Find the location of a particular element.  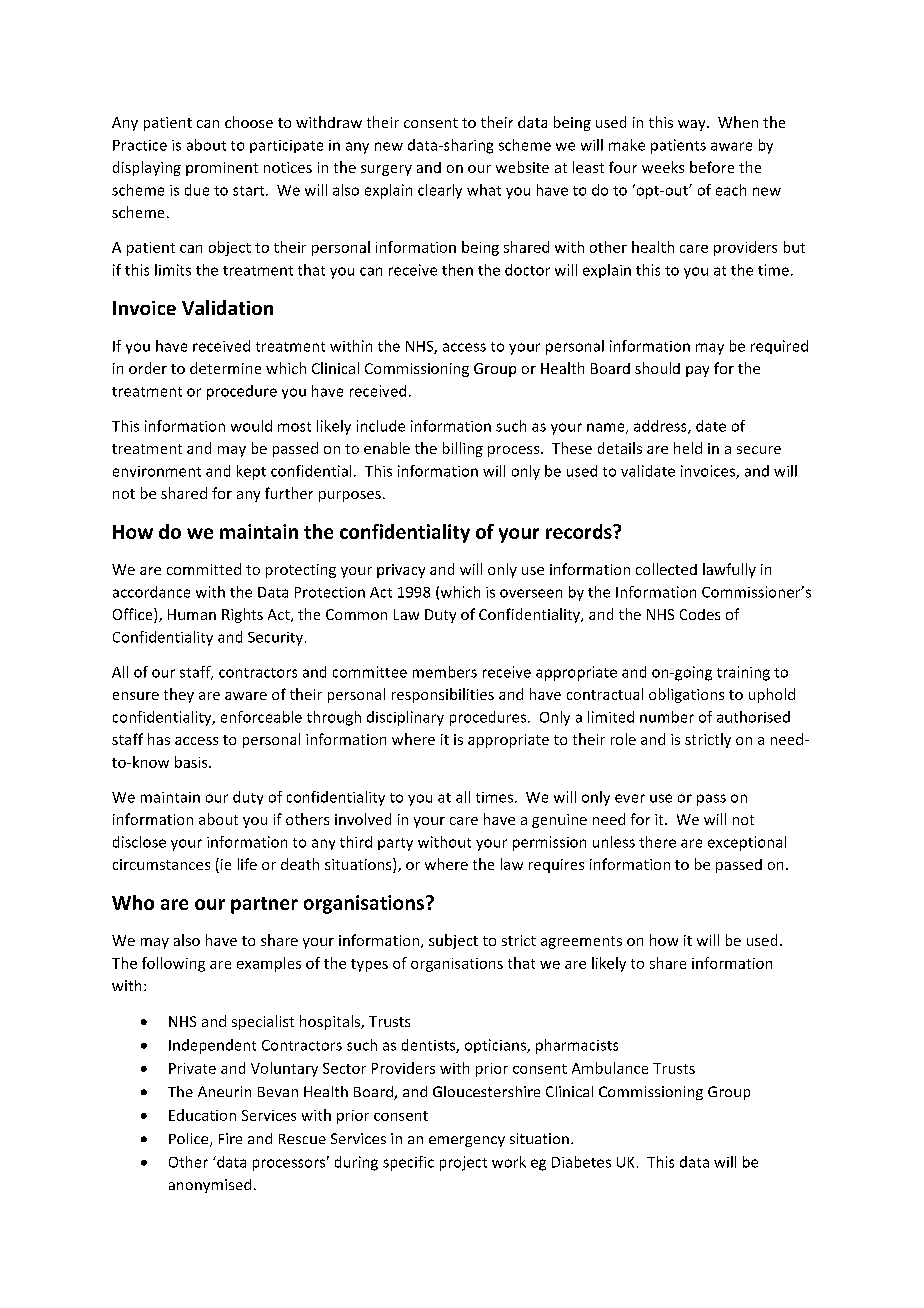

project is located at coordinates (463, 1163).
